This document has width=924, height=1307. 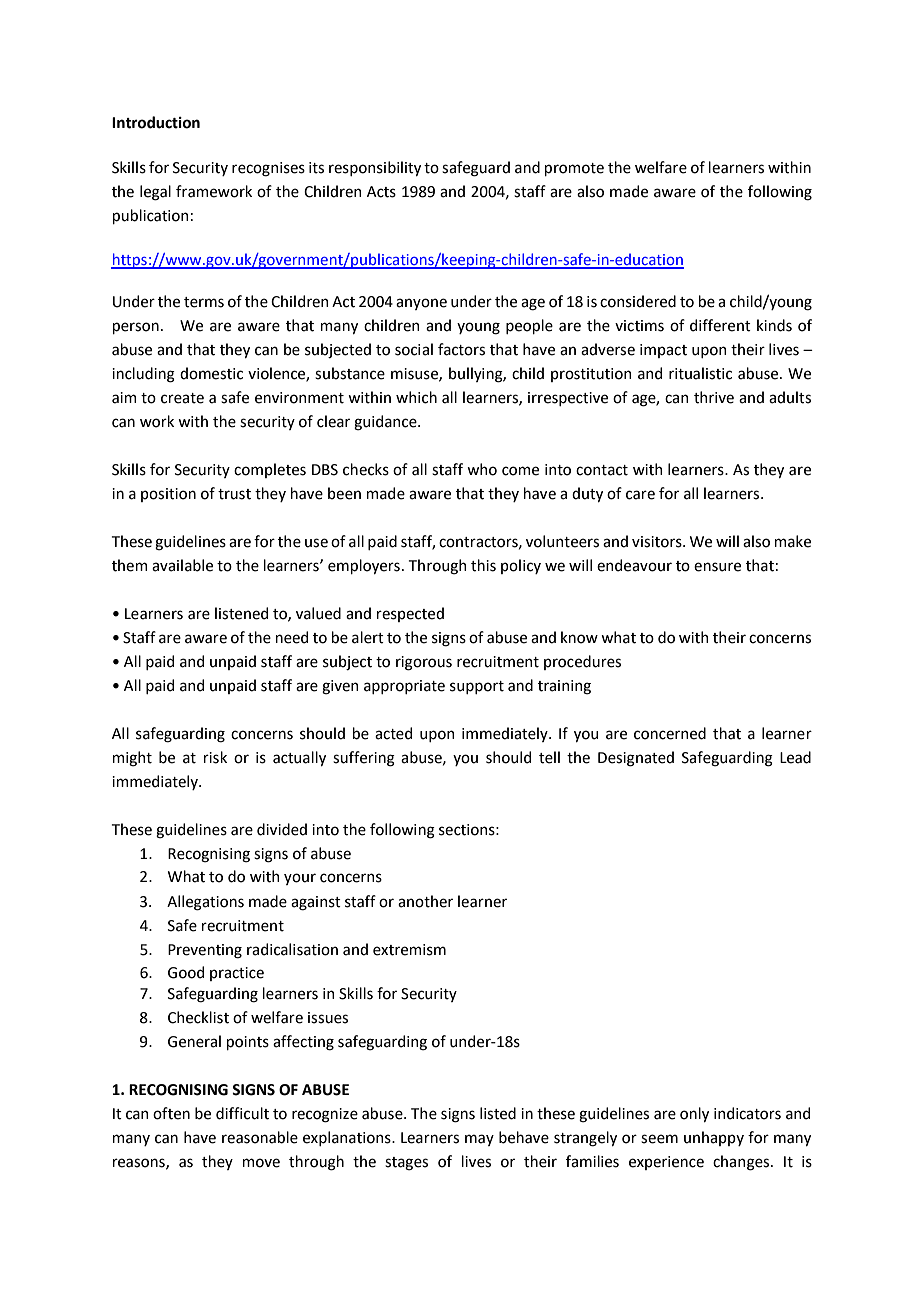 I want to click on Introduction, so click(x=156, y=122).
